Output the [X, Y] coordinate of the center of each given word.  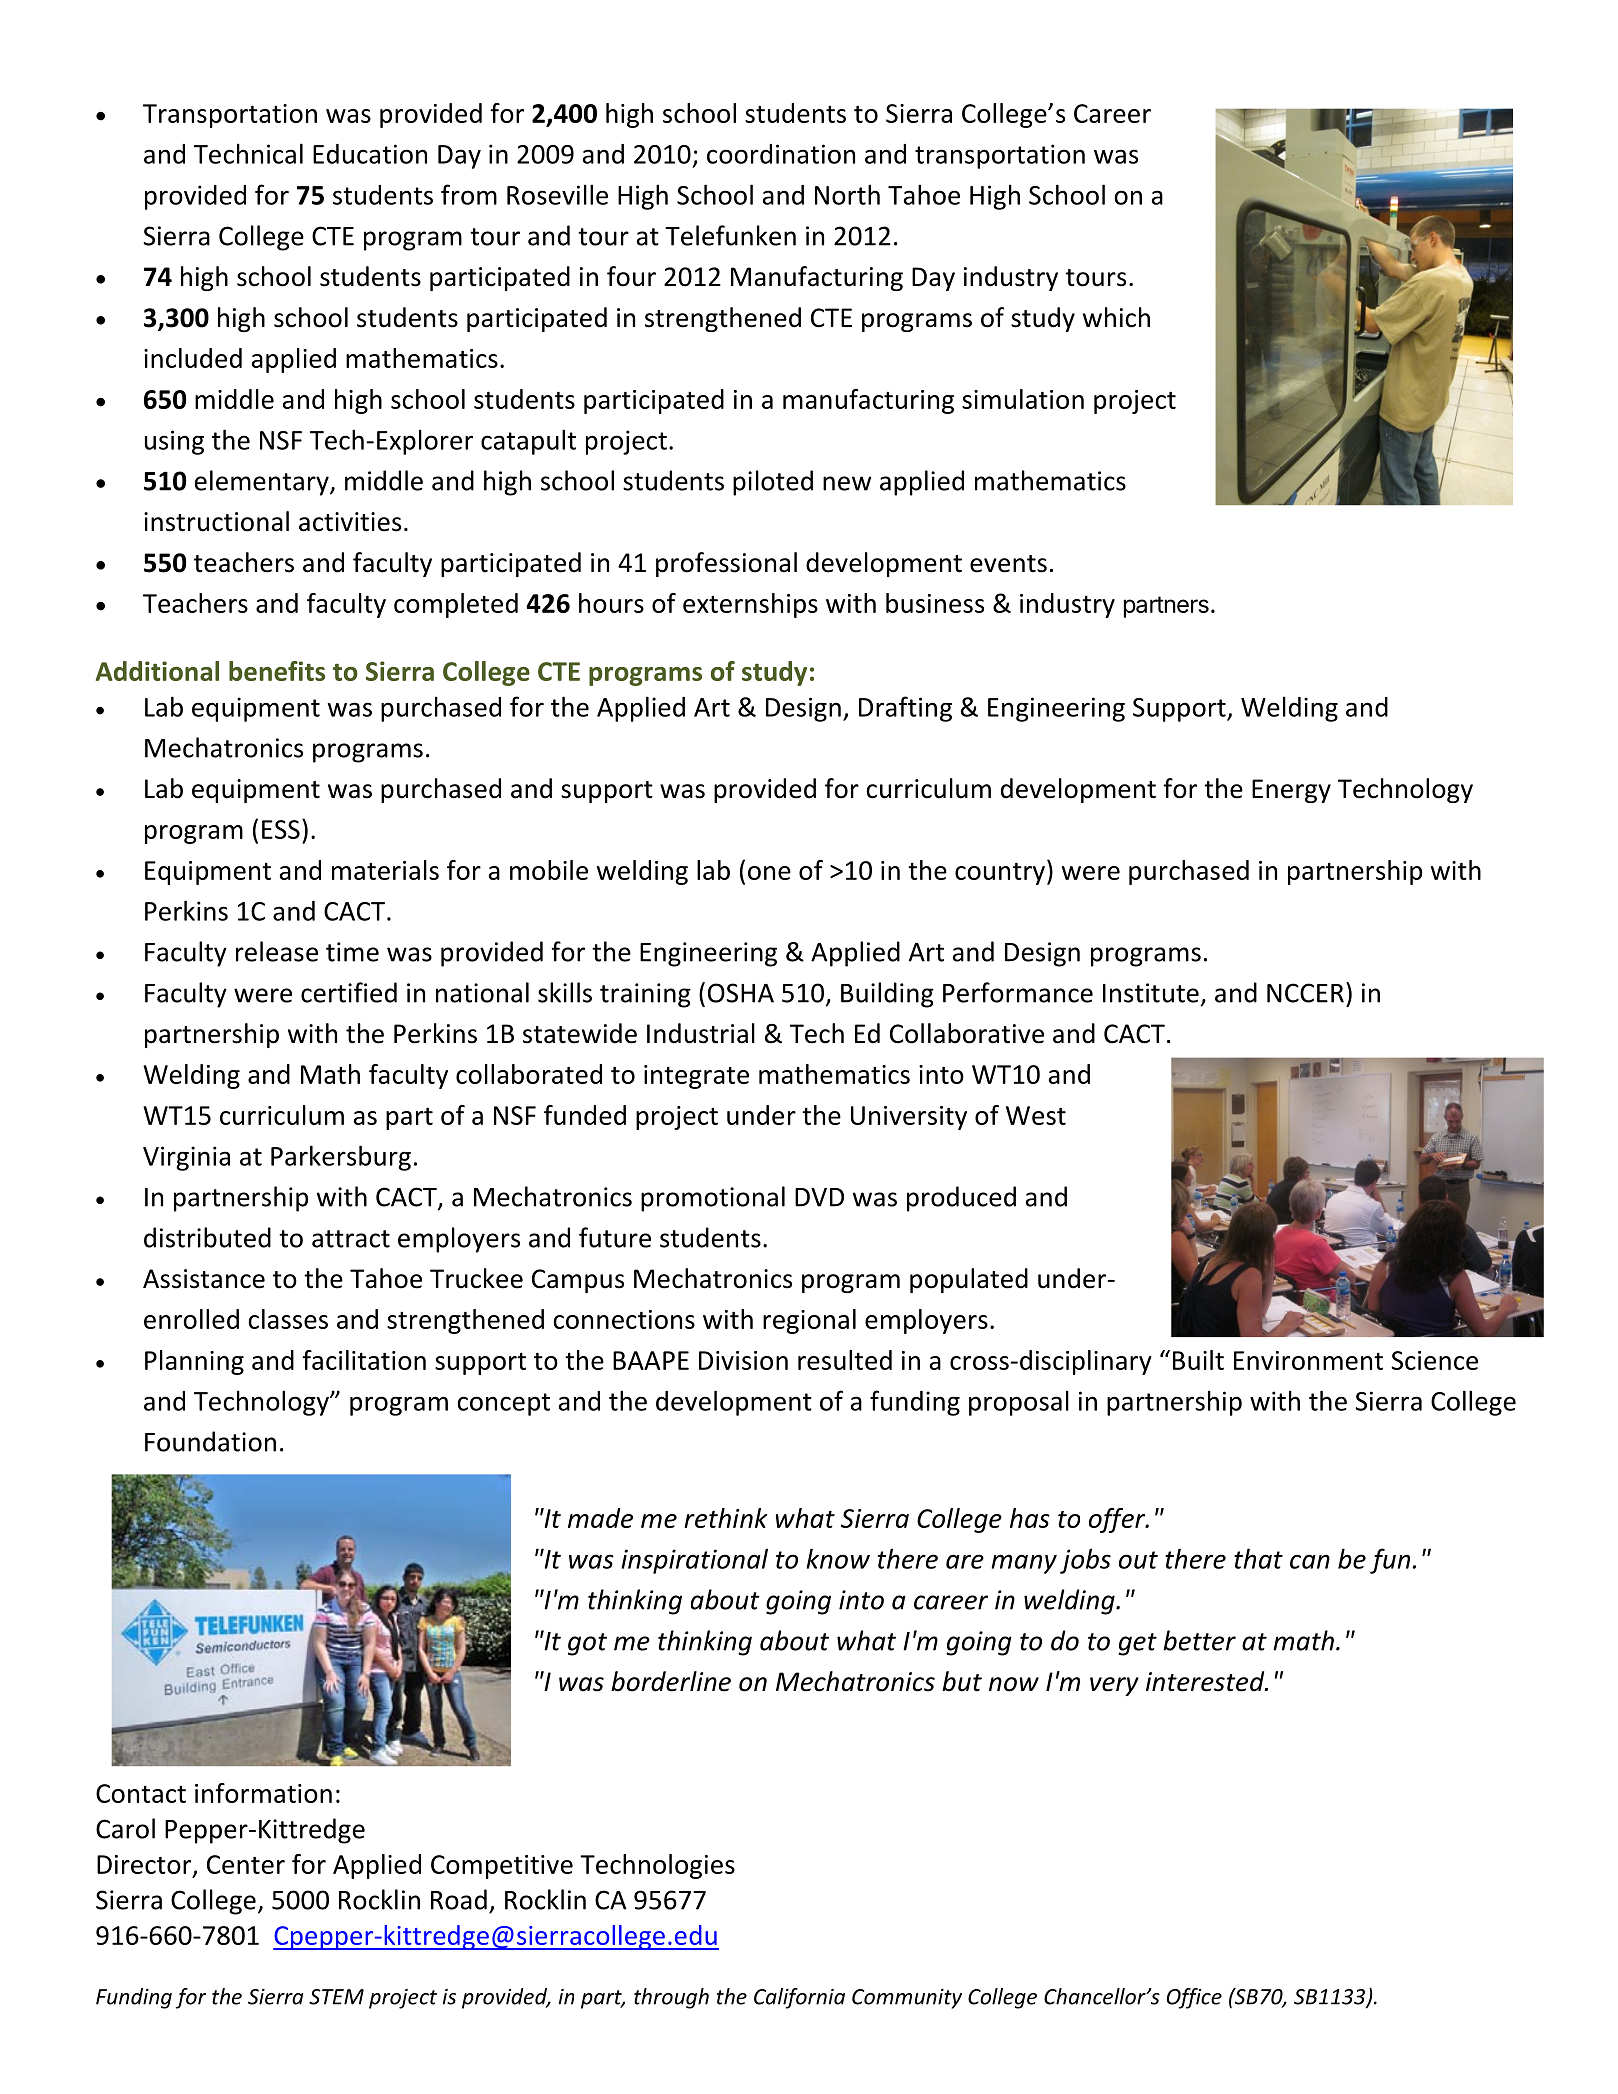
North [847, 194]
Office [1194, 1998]
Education [370, 154]
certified [349, 992]
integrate [696, 1077]
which [1116, 317]
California [799, 1998]
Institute [1151, 993]
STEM [336, 1997]
